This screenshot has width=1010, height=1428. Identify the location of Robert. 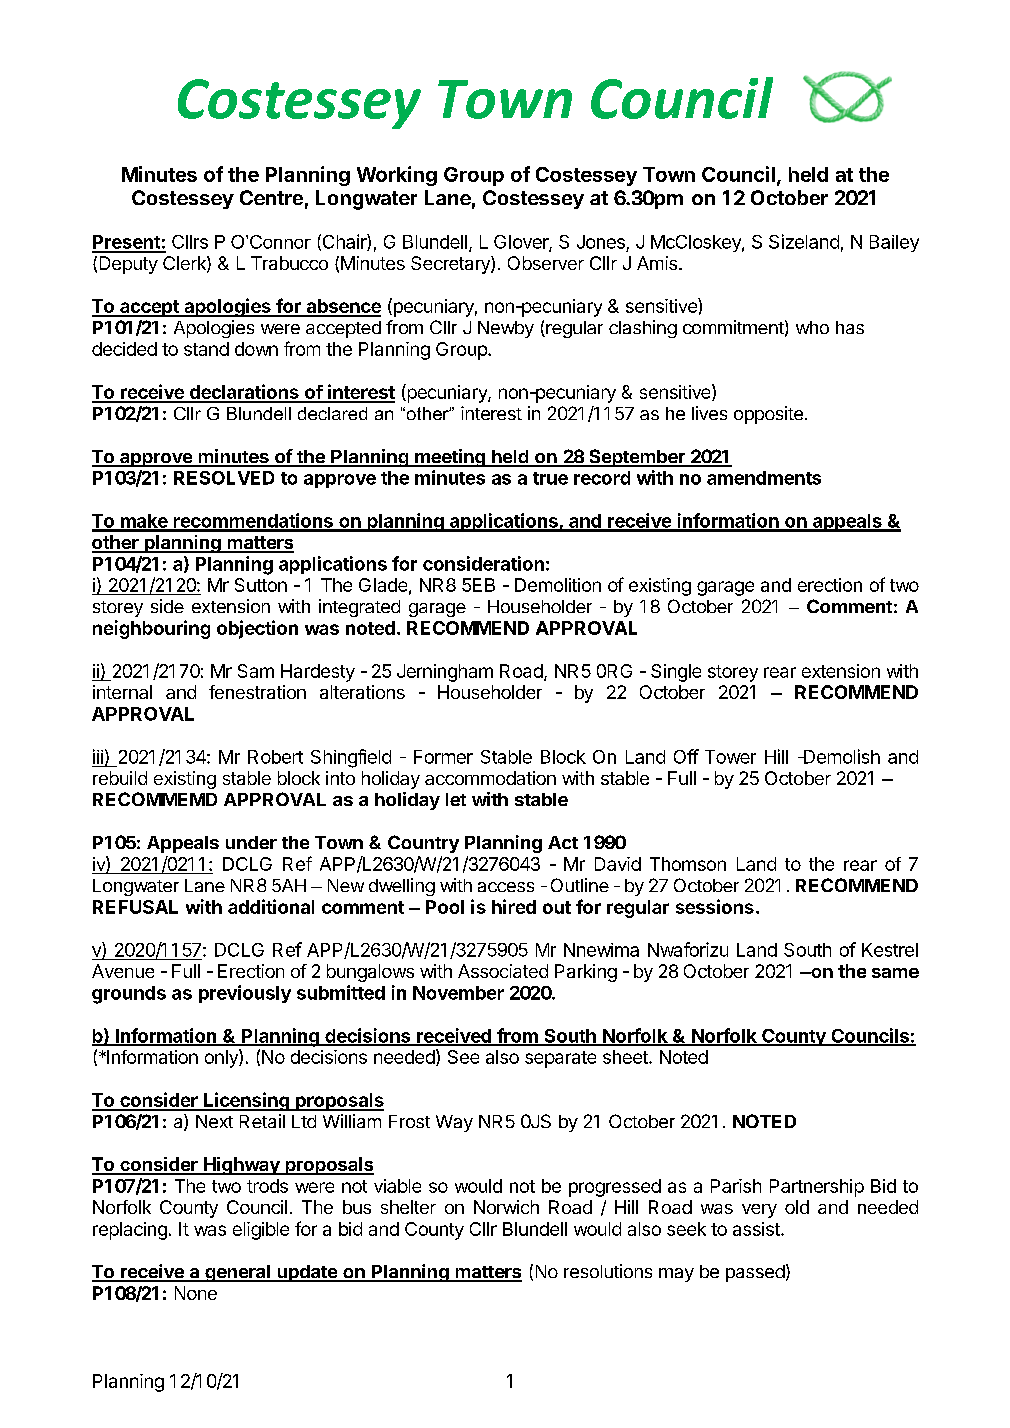
(275, 757).
